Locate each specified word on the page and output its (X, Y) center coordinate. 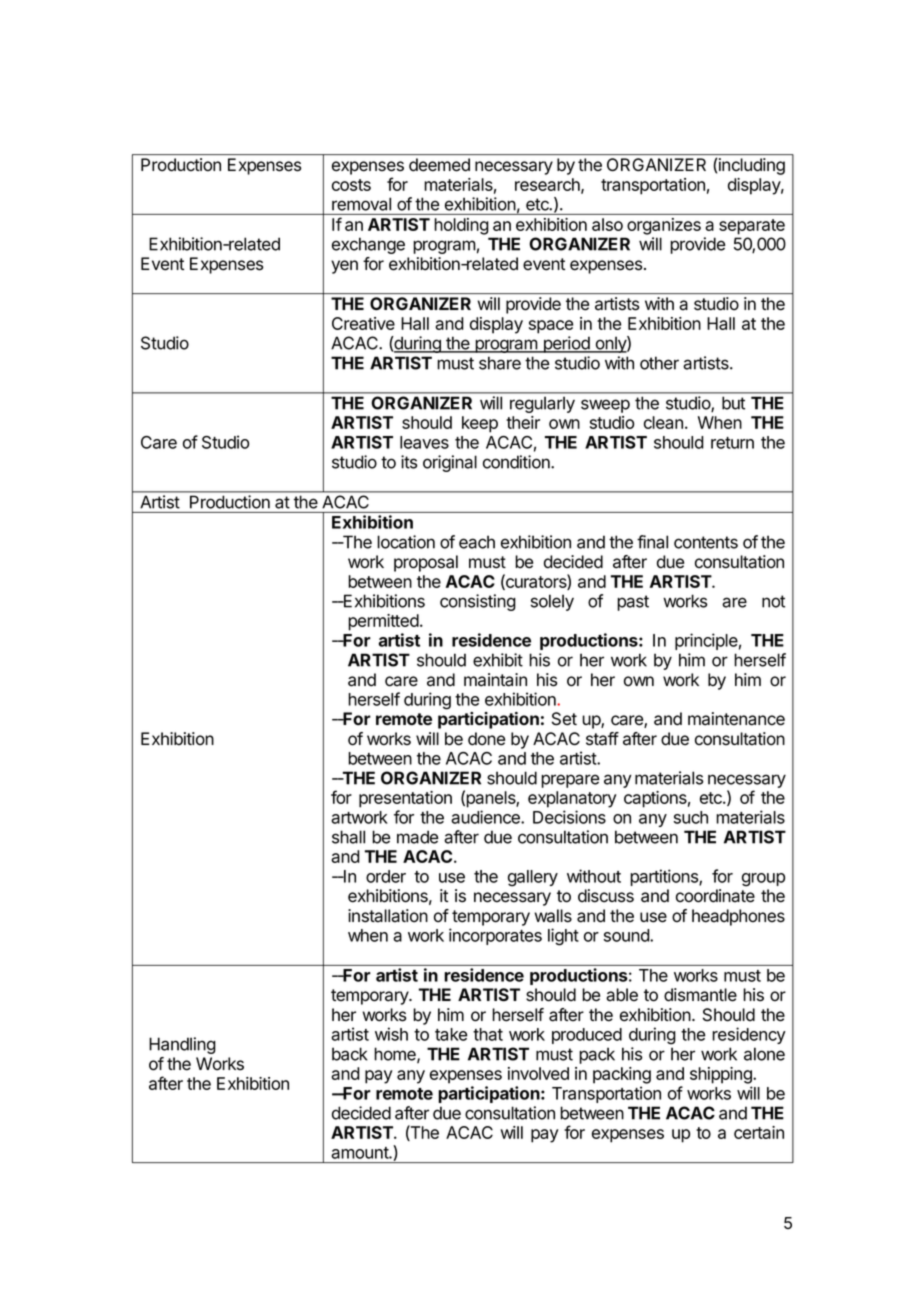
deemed (439, 164)
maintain (495, 680)
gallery (533, 878)
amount (360, 1153)
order (386, 876)
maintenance (736, 719)
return (732, 443)
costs (351, 185)
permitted (383, 622)
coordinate (715, 896)
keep (480, 424)
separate (752, 227)
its (409, 462)
